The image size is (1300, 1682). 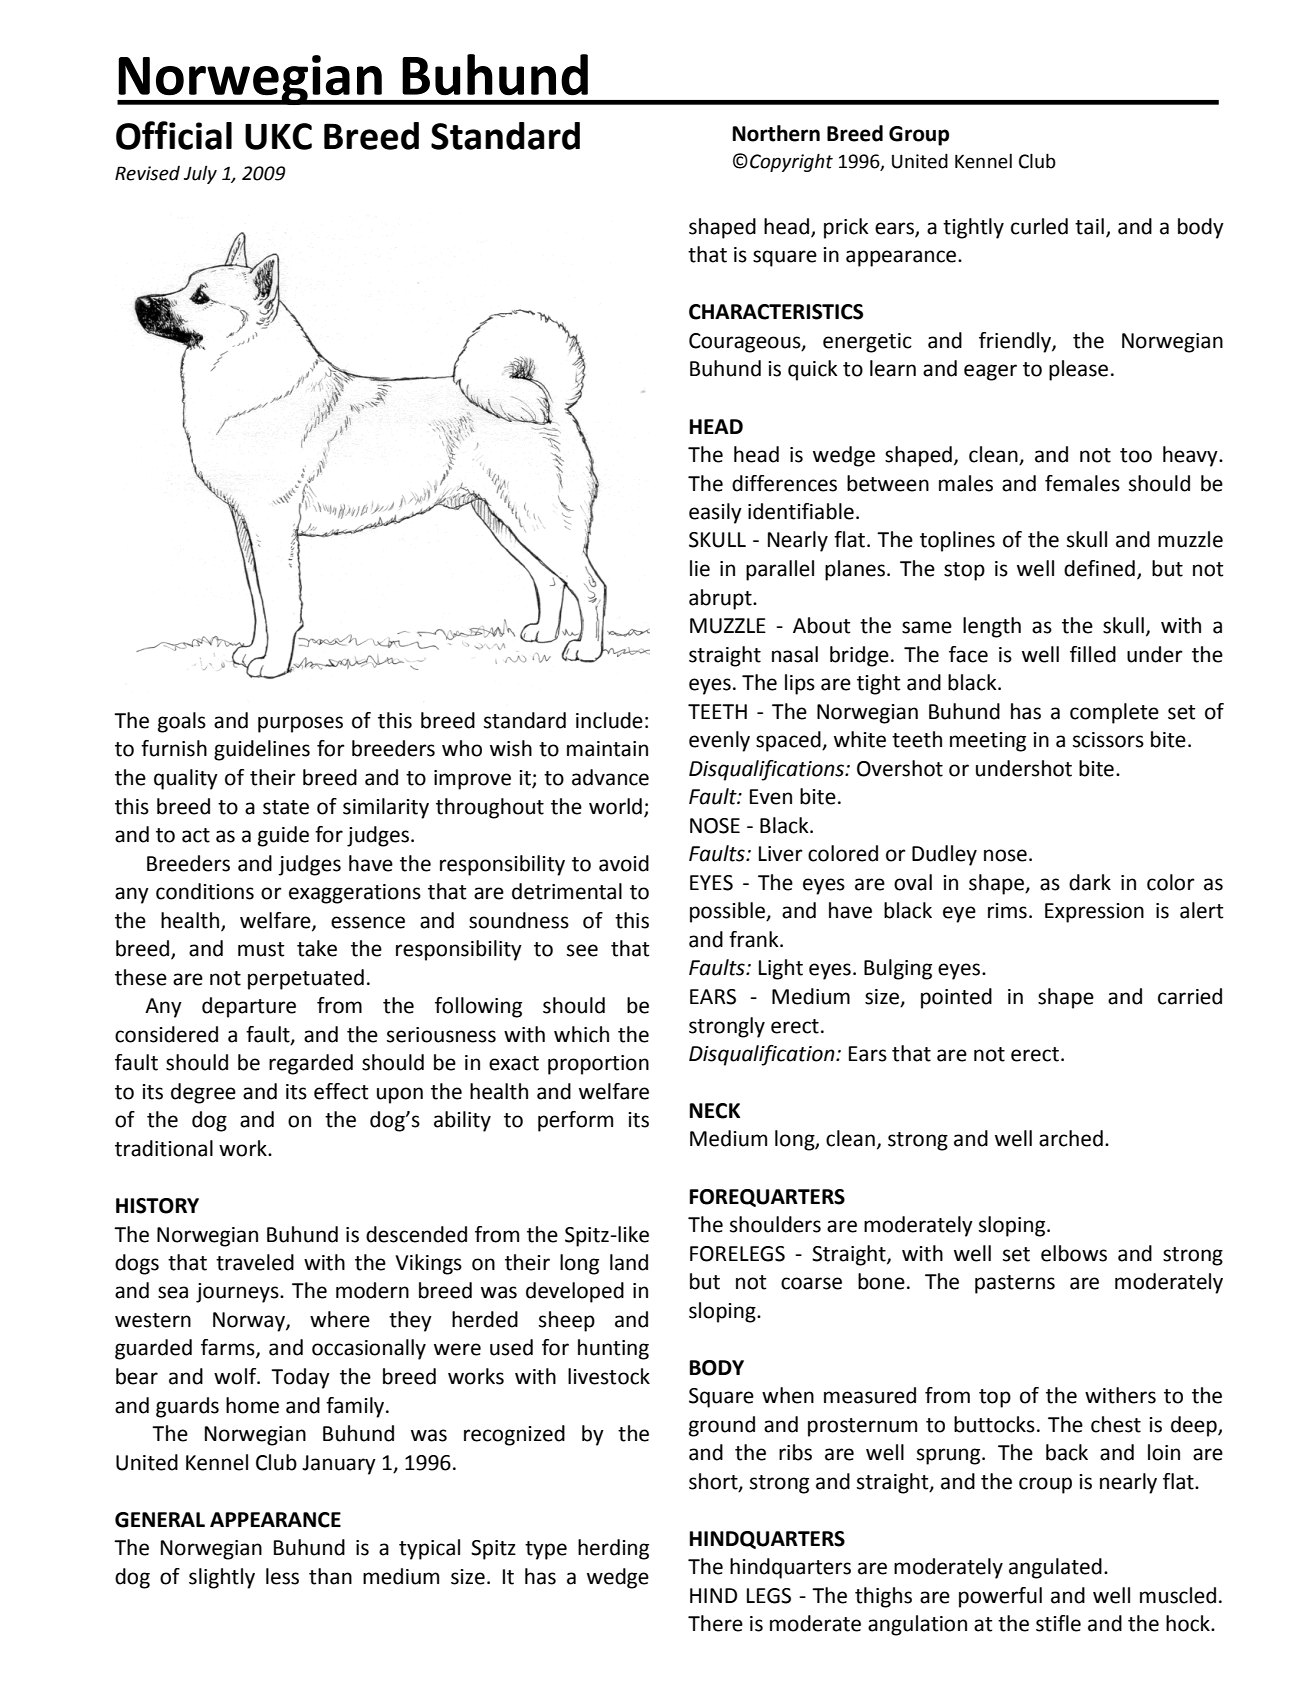 I want to click on avoid, so click(x=624, y=863).
